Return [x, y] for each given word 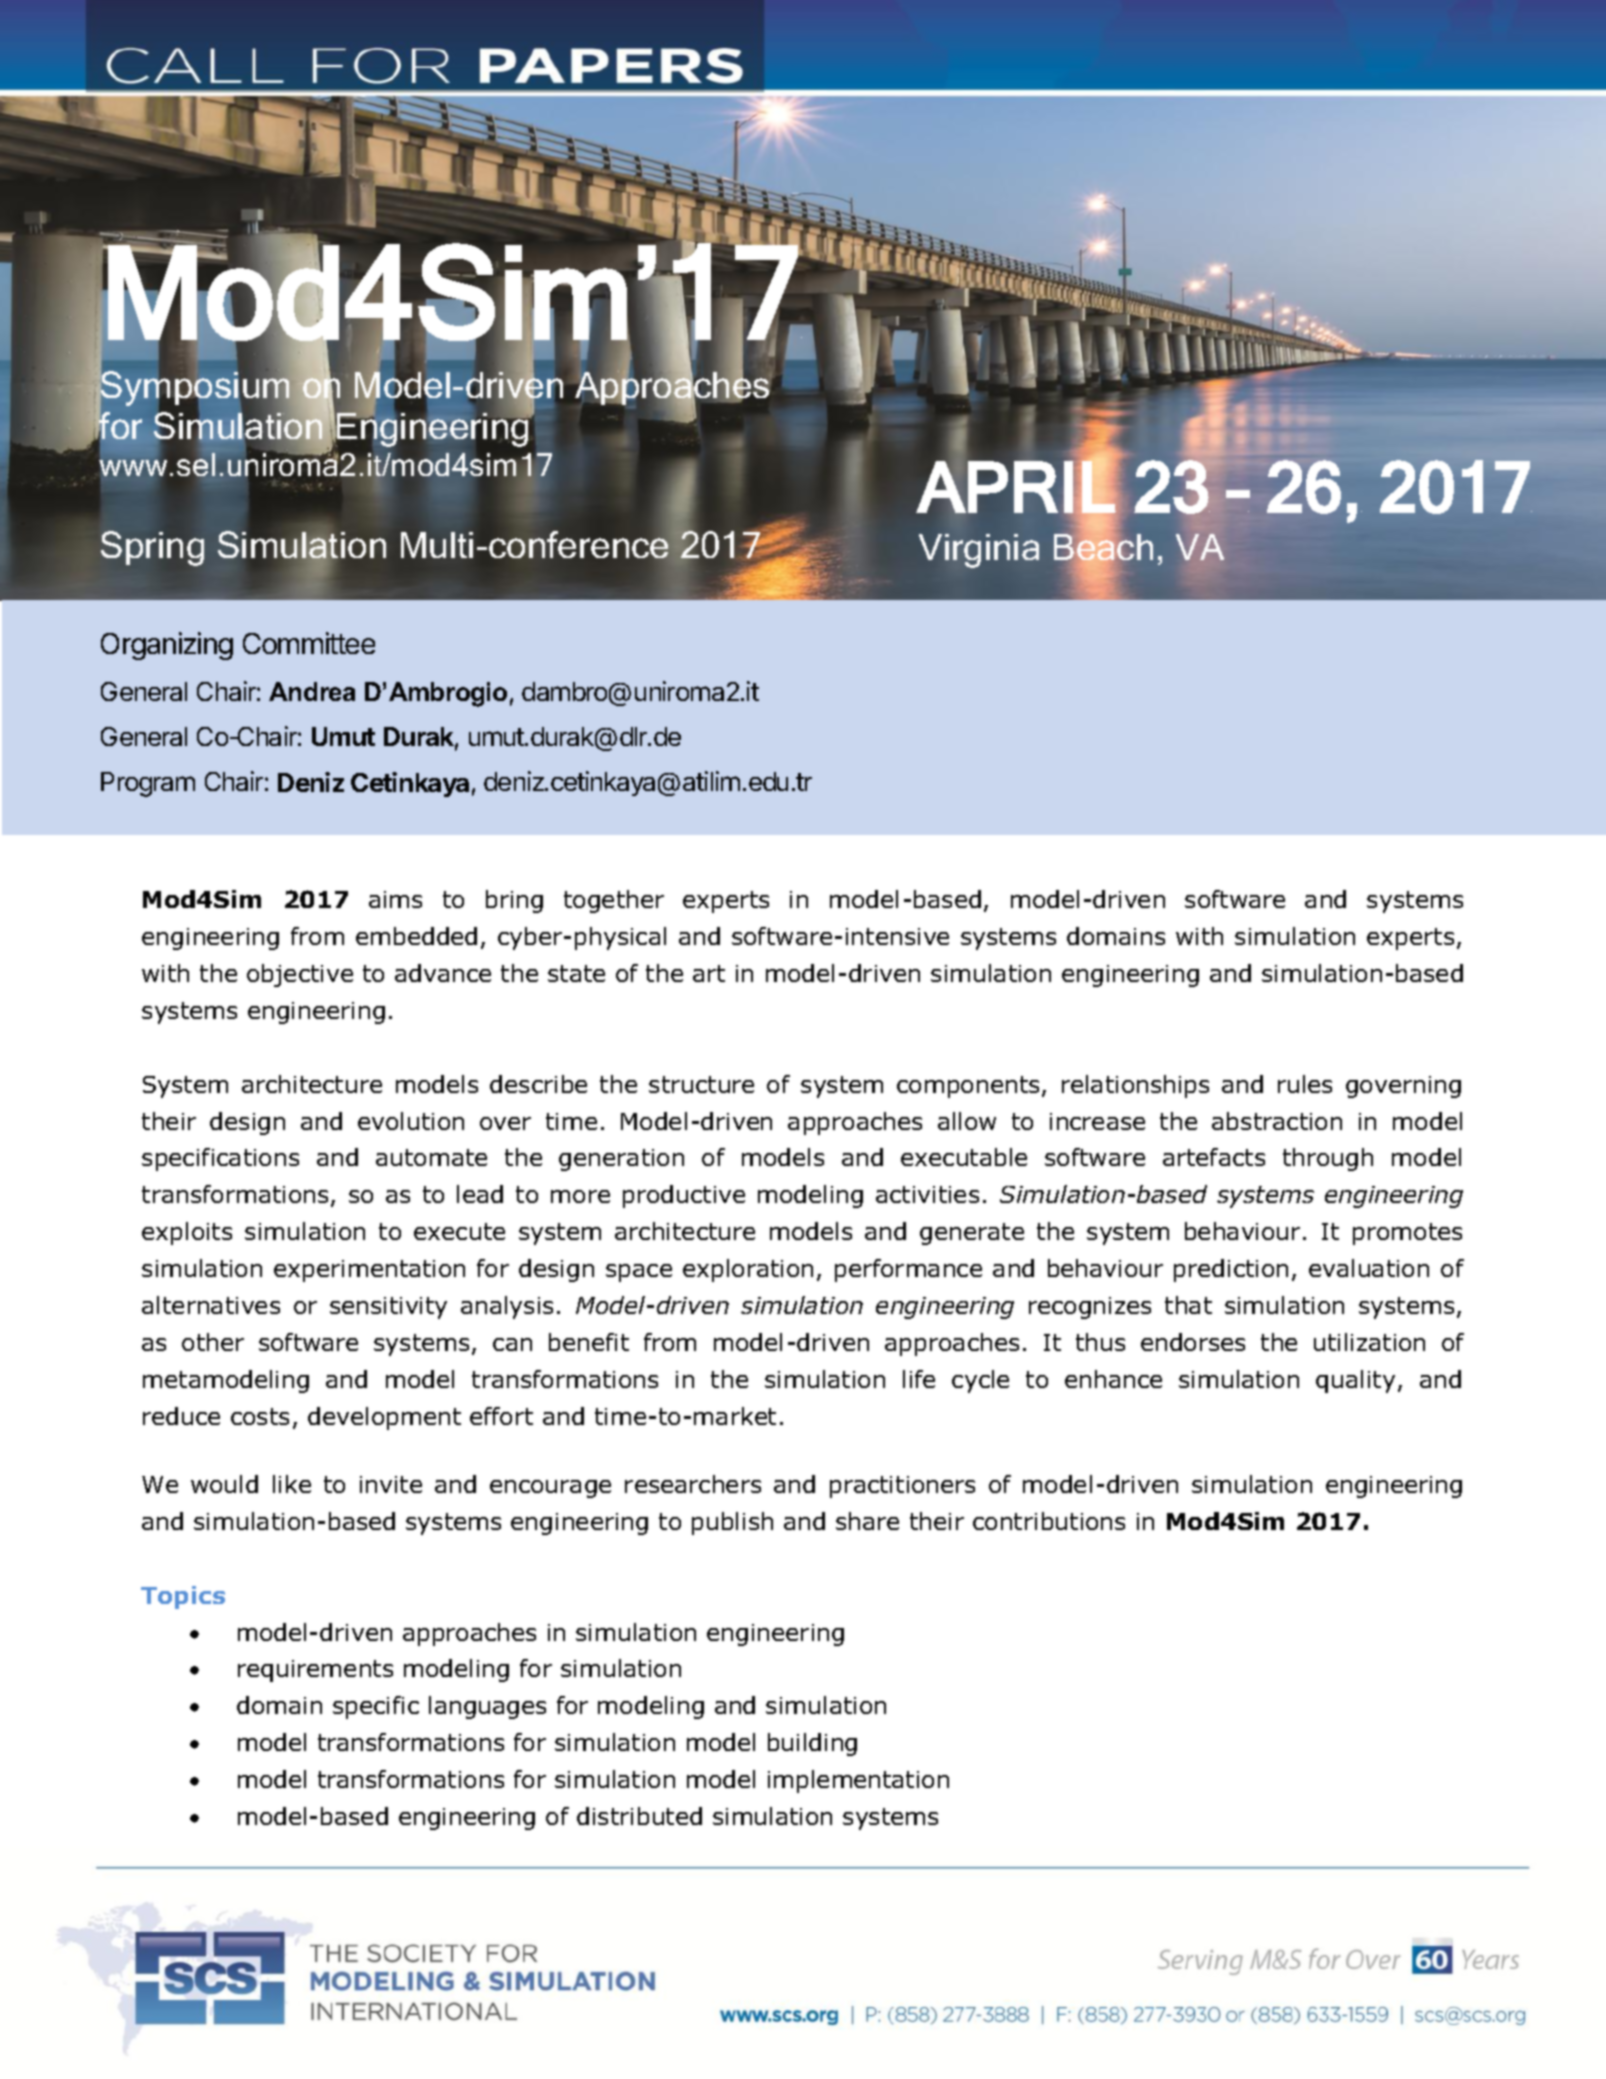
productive [684, 1196]
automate [431, 1157]
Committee [309, 643]
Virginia [979, 551]
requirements [315, 1671]
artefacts [1214, 1157]
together [614, 901]
